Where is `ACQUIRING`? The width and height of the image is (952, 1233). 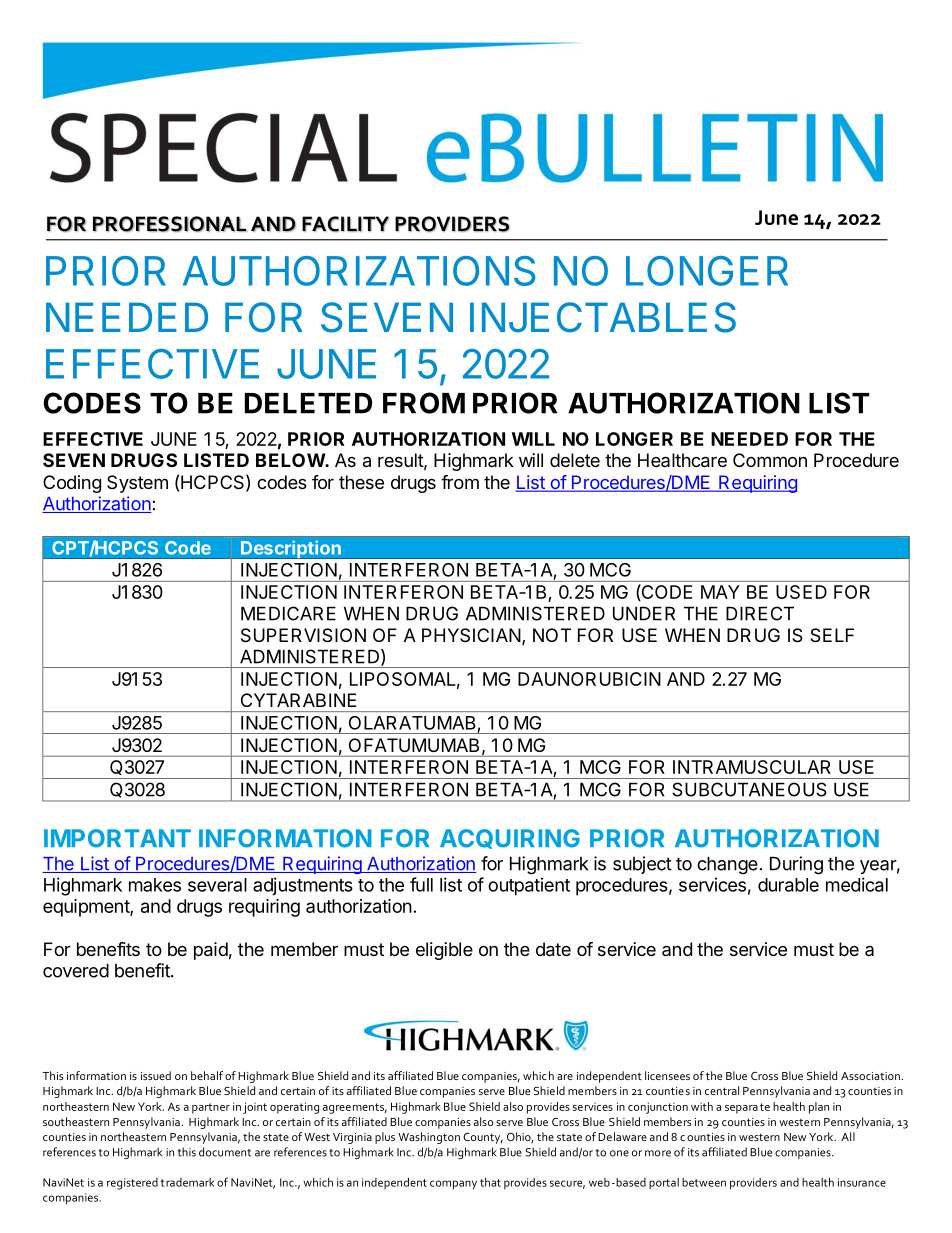
ACQUIRING is located at coordinates (510, 839).
